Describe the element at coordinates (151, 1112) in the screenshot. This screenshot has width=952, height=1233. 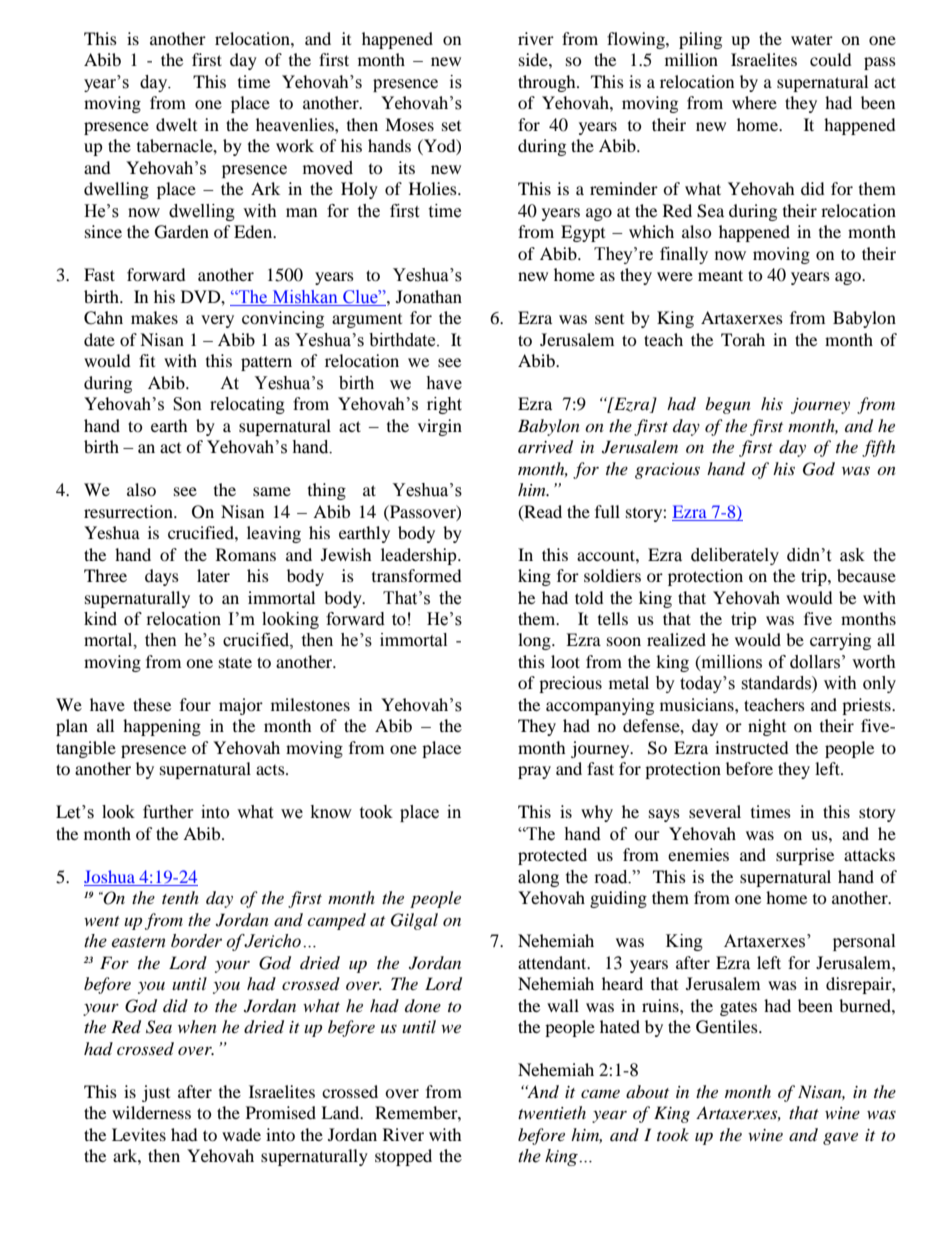
I see `wilderness` at that location.
